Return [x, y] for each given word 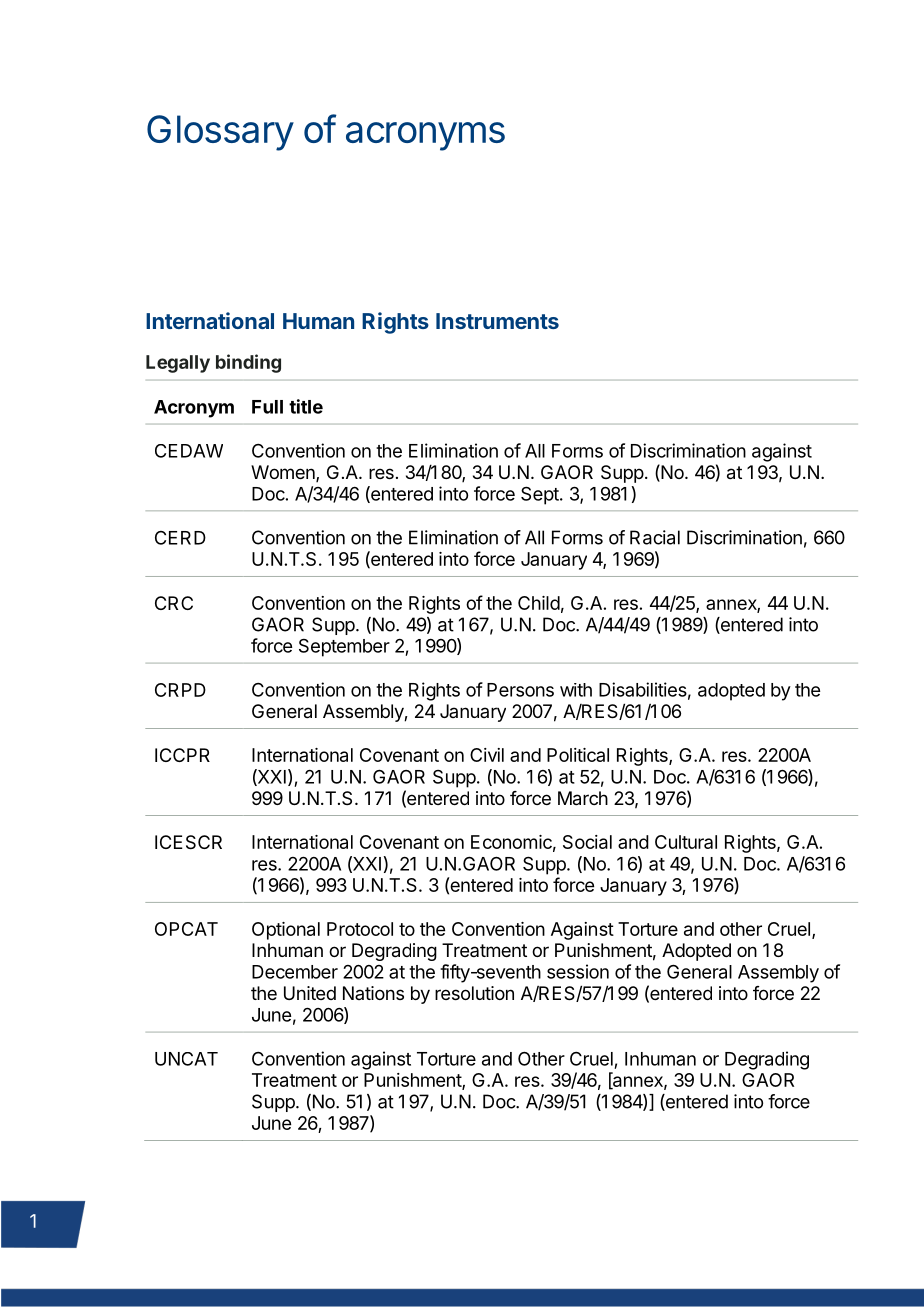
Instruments [497, 321]
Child [539, 603]
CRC [174, 603]
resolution [474, 993]
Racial [655, 537]
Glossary [220, 133]
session [578, 971]
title [306, 406]
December [295, 972]
